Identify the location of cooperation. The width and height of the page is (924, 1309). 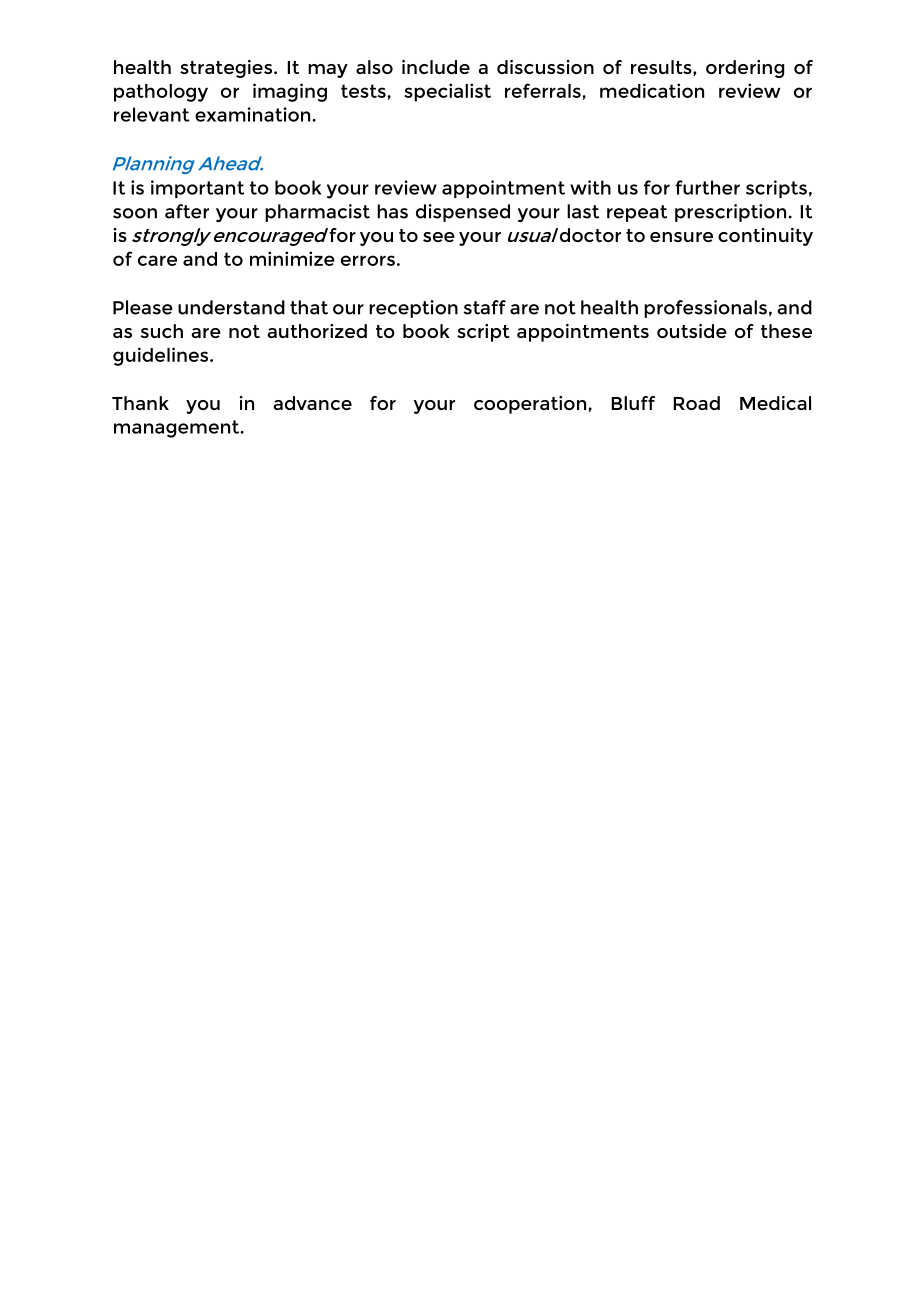
(530, 405).
